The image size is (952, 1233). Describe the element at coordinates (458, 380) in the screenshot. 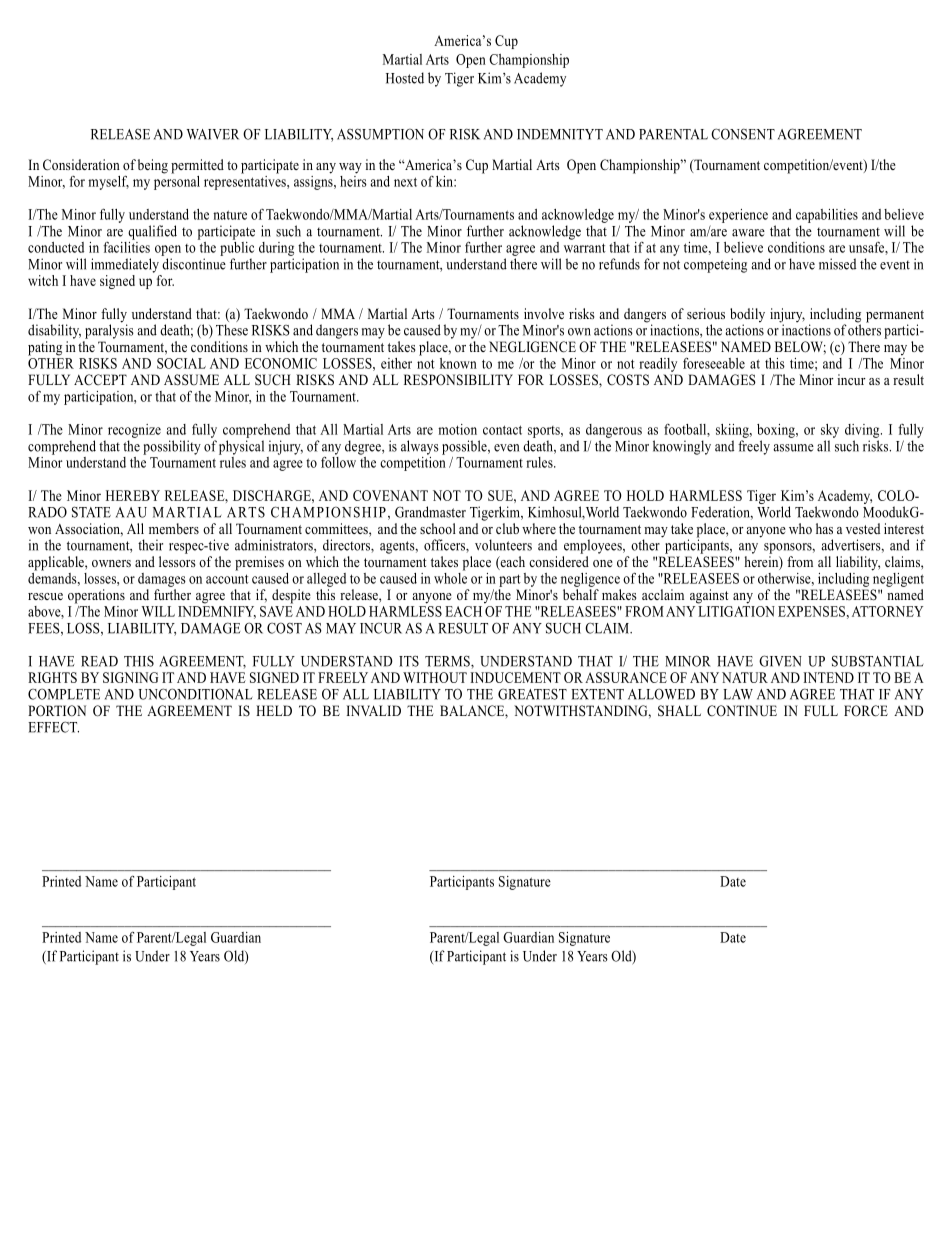

I see `RESPONSIBILITY` at that location.
